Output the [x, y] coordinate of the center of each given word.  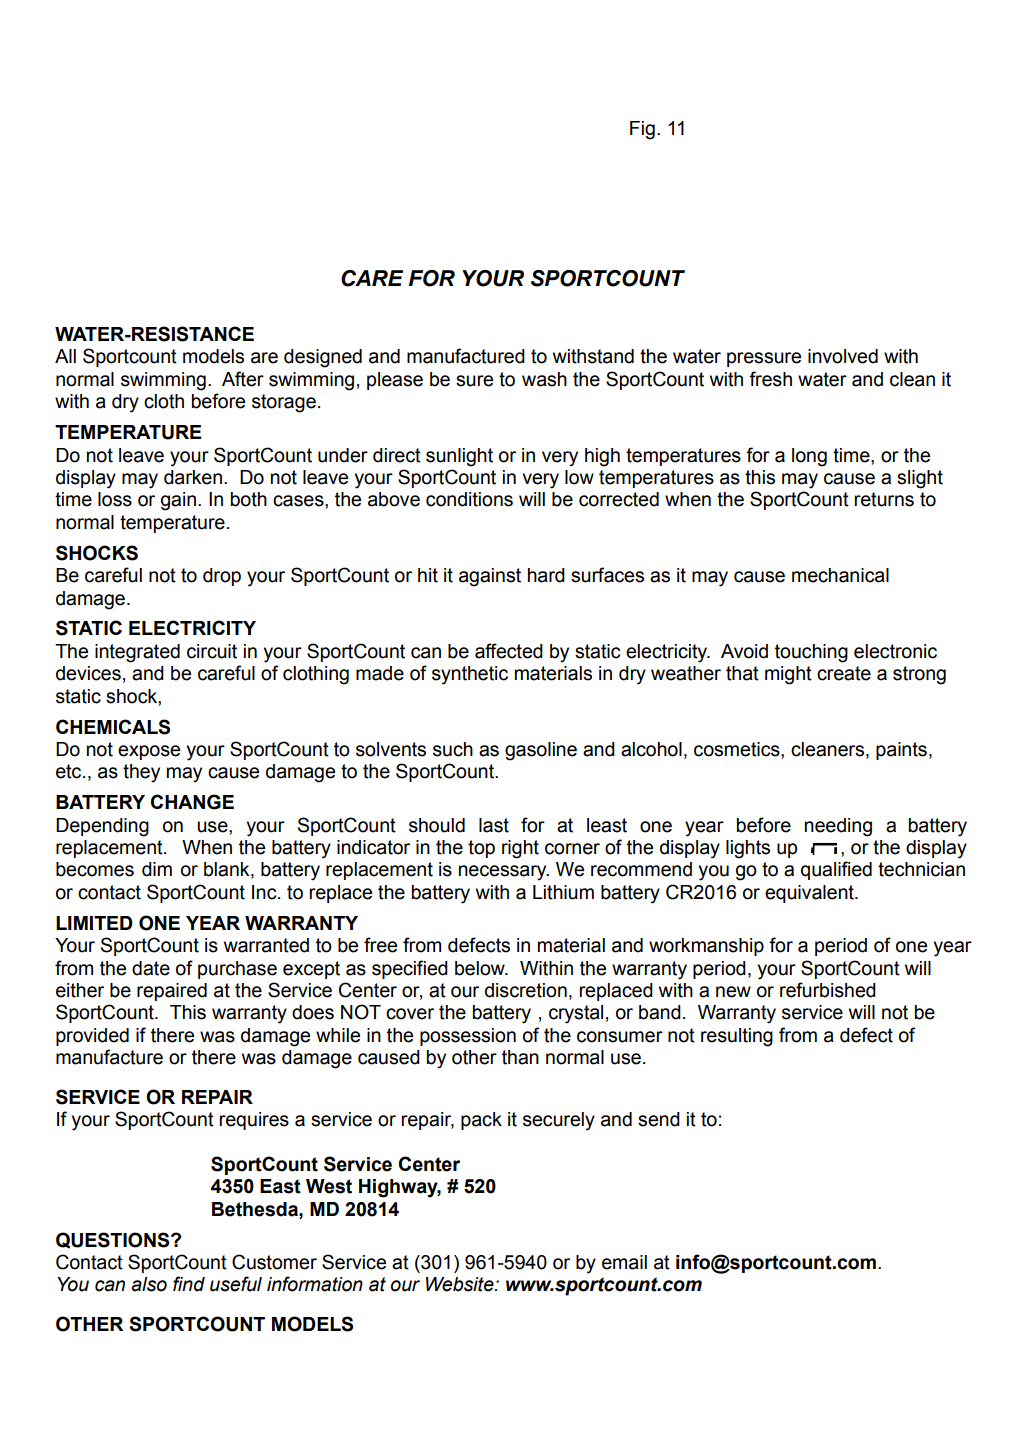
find [189, 1284]
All [65, 356]
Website [461, 1284]
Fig [642, 130]
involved [843, 356]
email [624, 1262]
